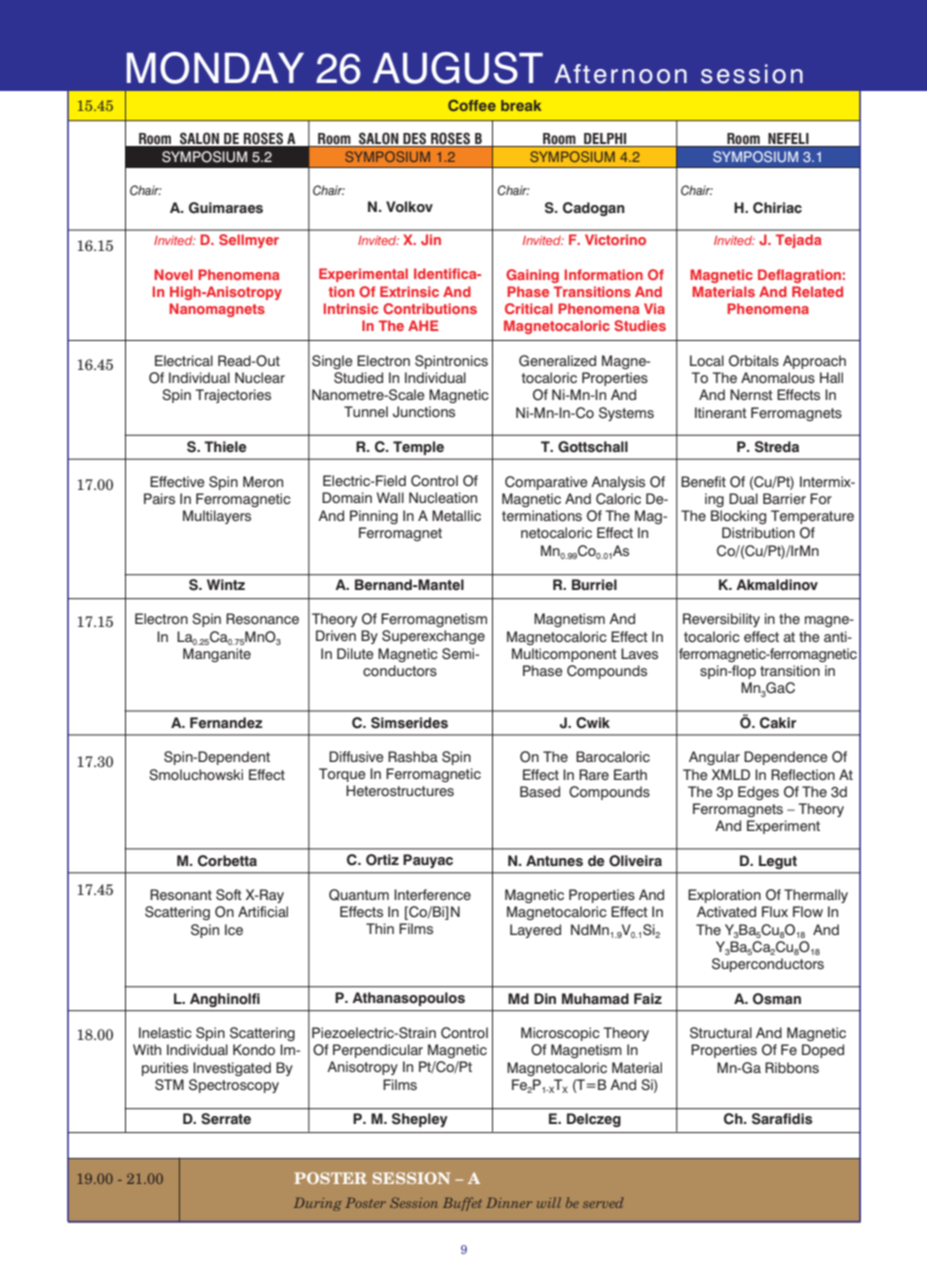  What do you see at coordinates (799, 241) in the page?
I see `Tejada` at bounding box center [799, 241].
